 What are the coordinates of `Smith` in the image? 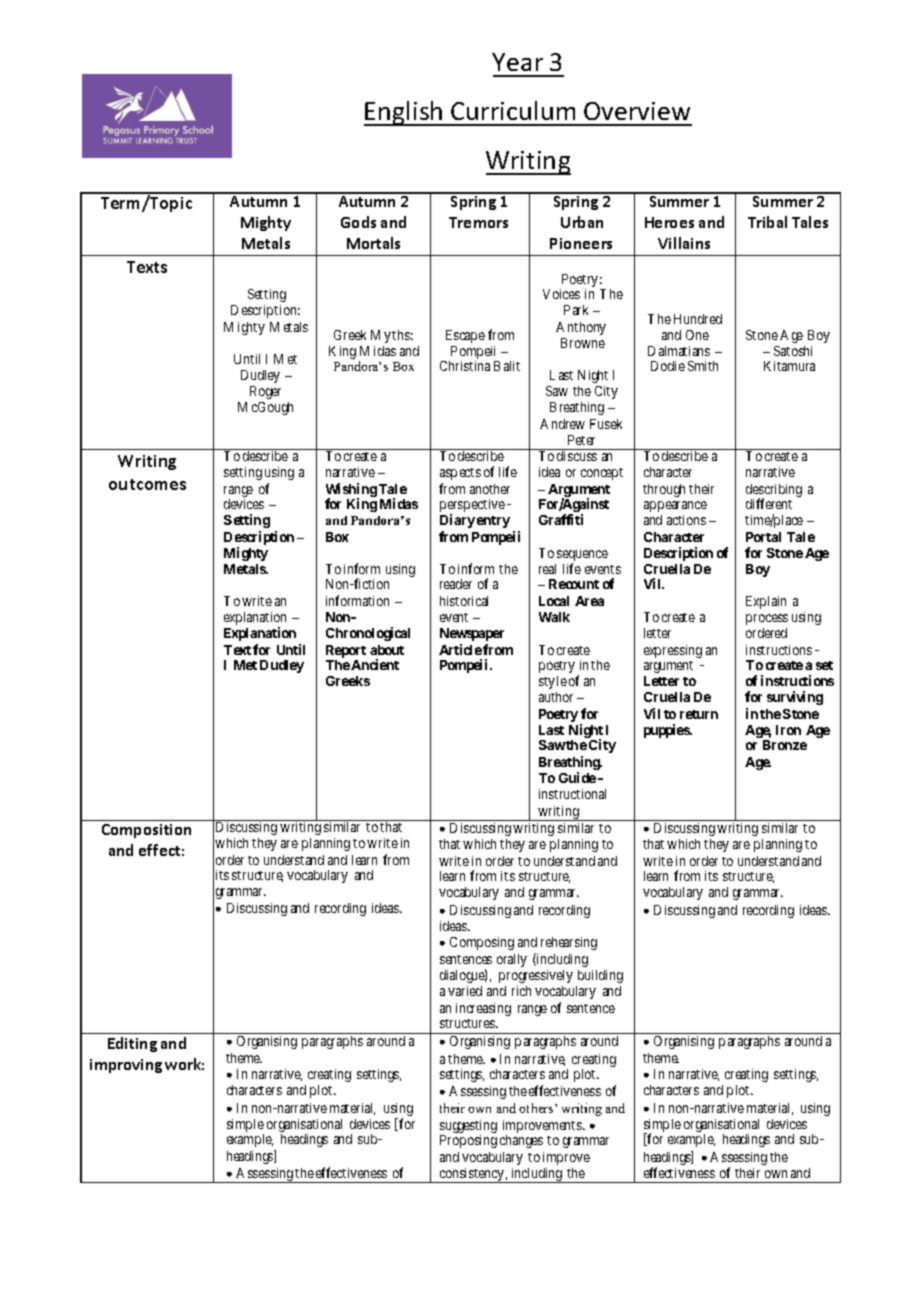 It's located at (703, 366).
